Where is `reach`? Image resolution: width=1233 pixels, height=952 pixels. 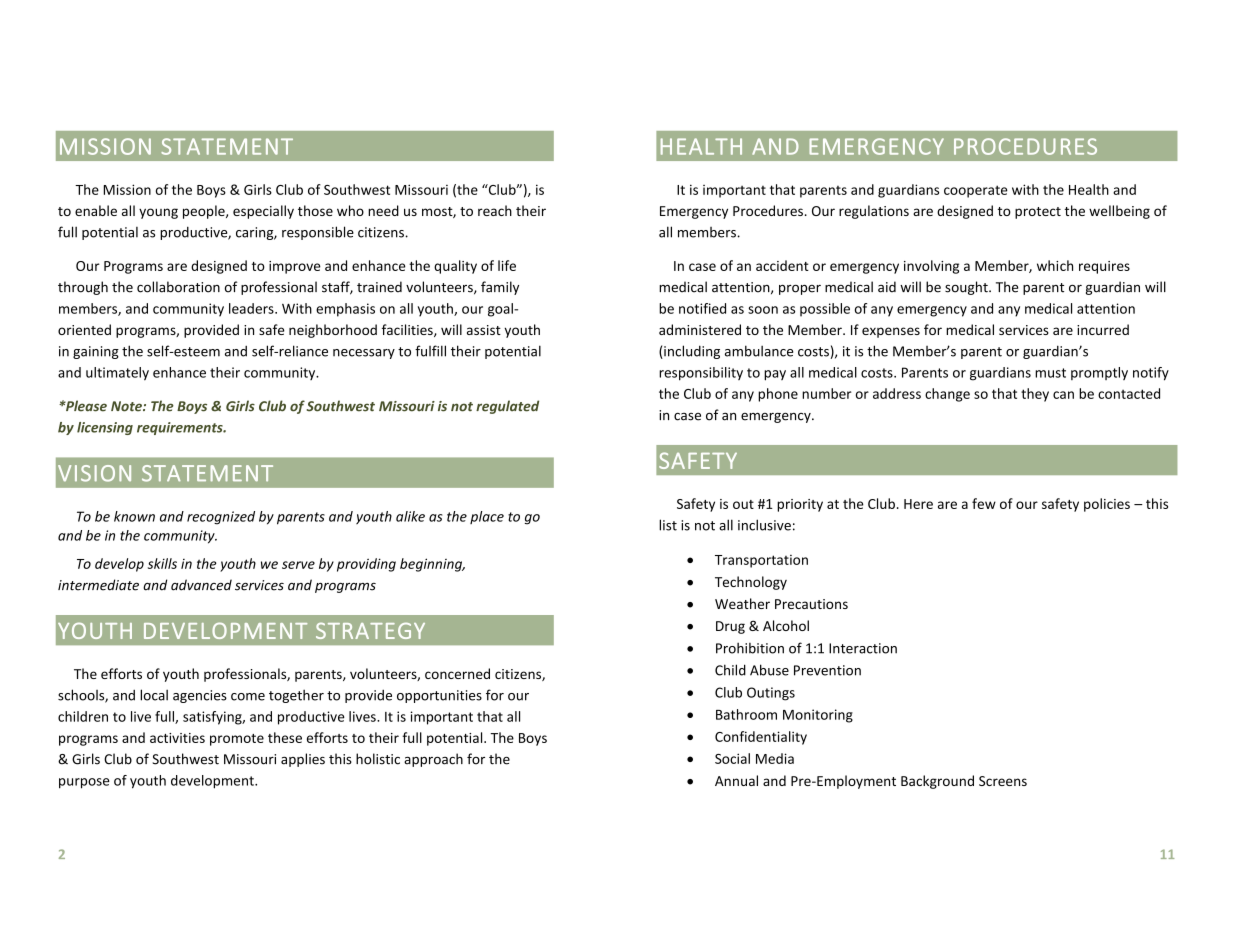
reach is located at coordinates (495, 210).
